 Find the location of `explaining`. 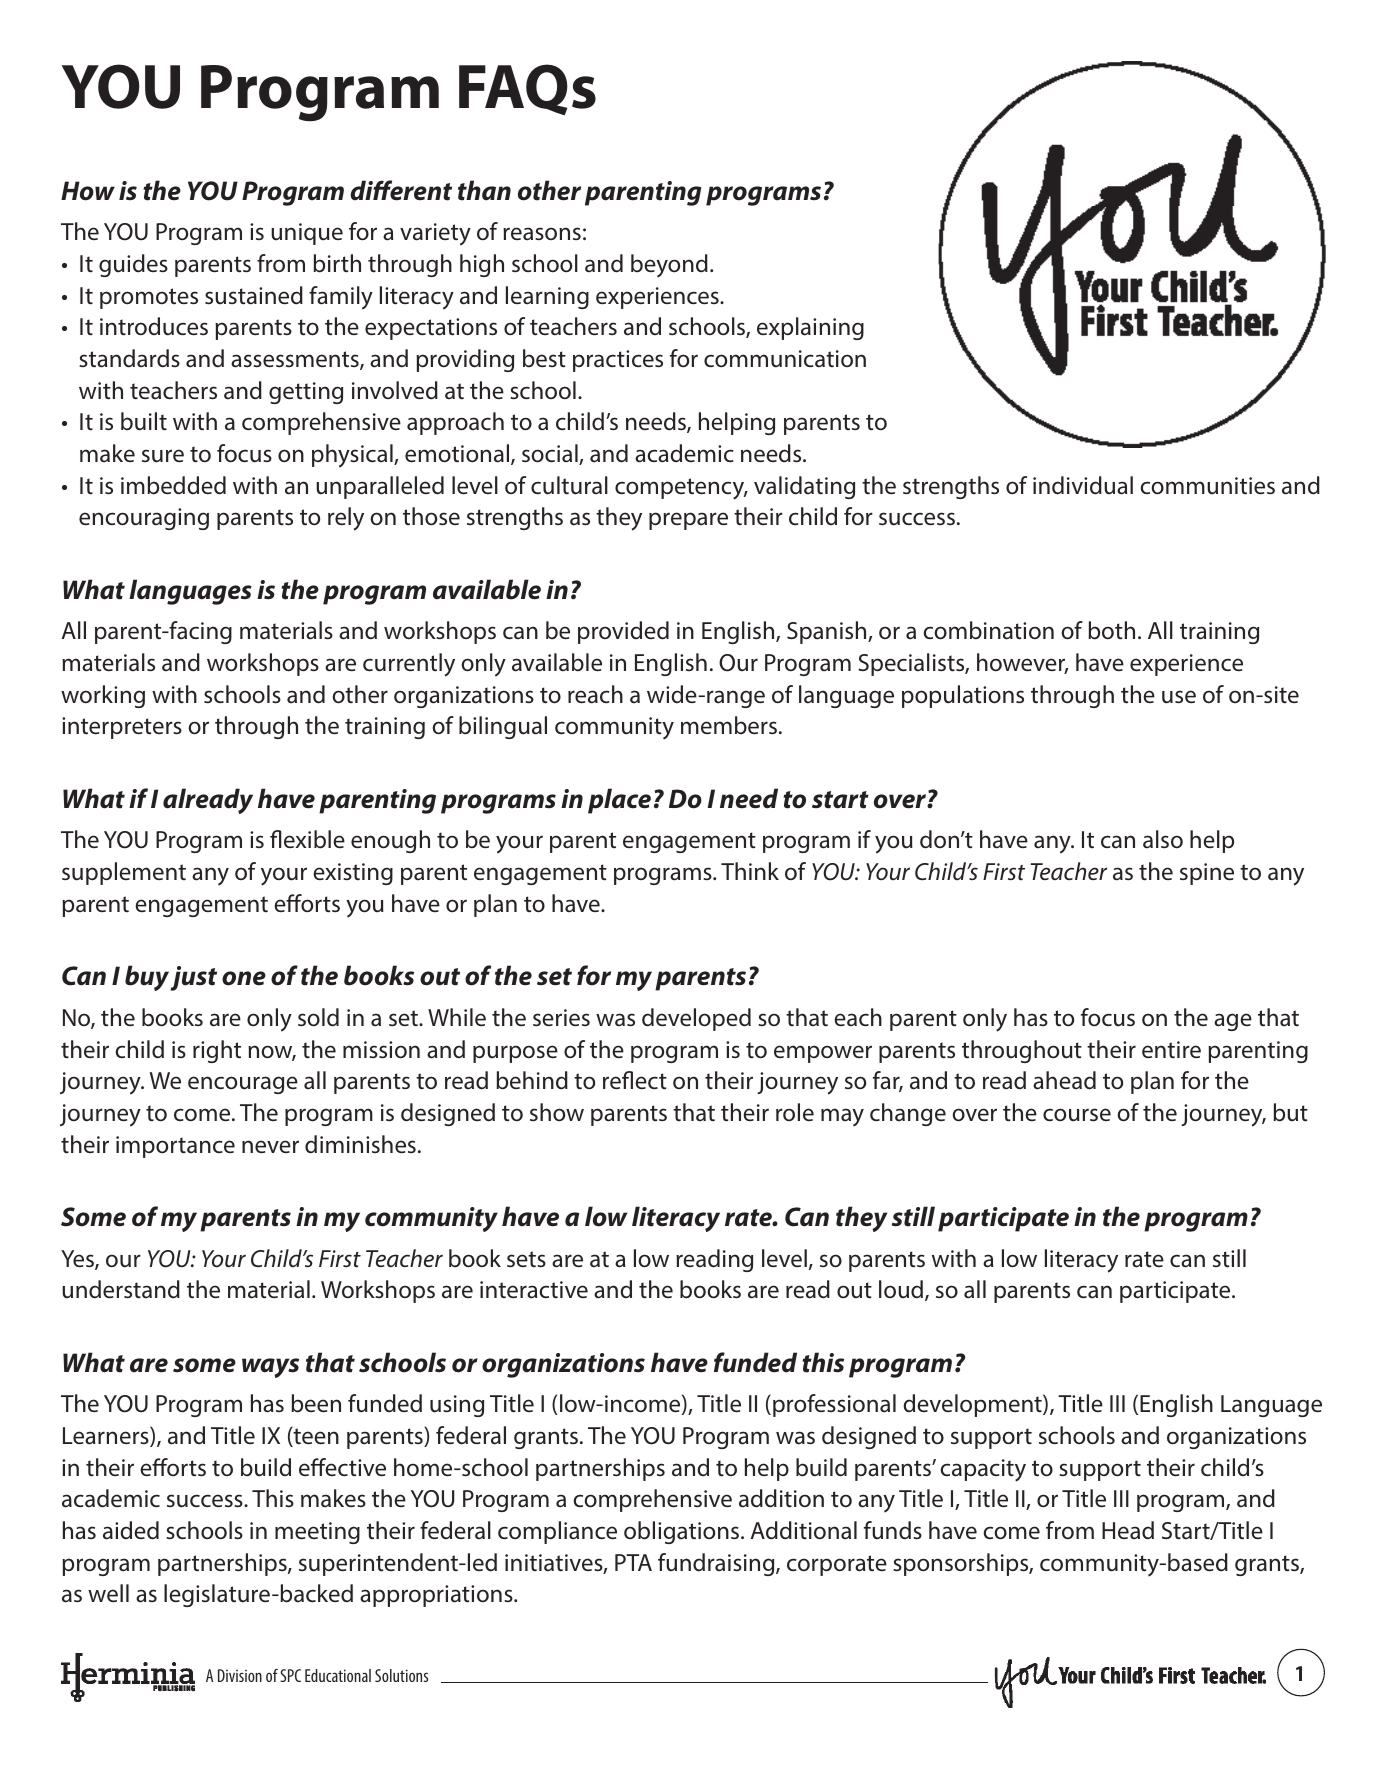

explaining is located at coordinates (810, 328).
